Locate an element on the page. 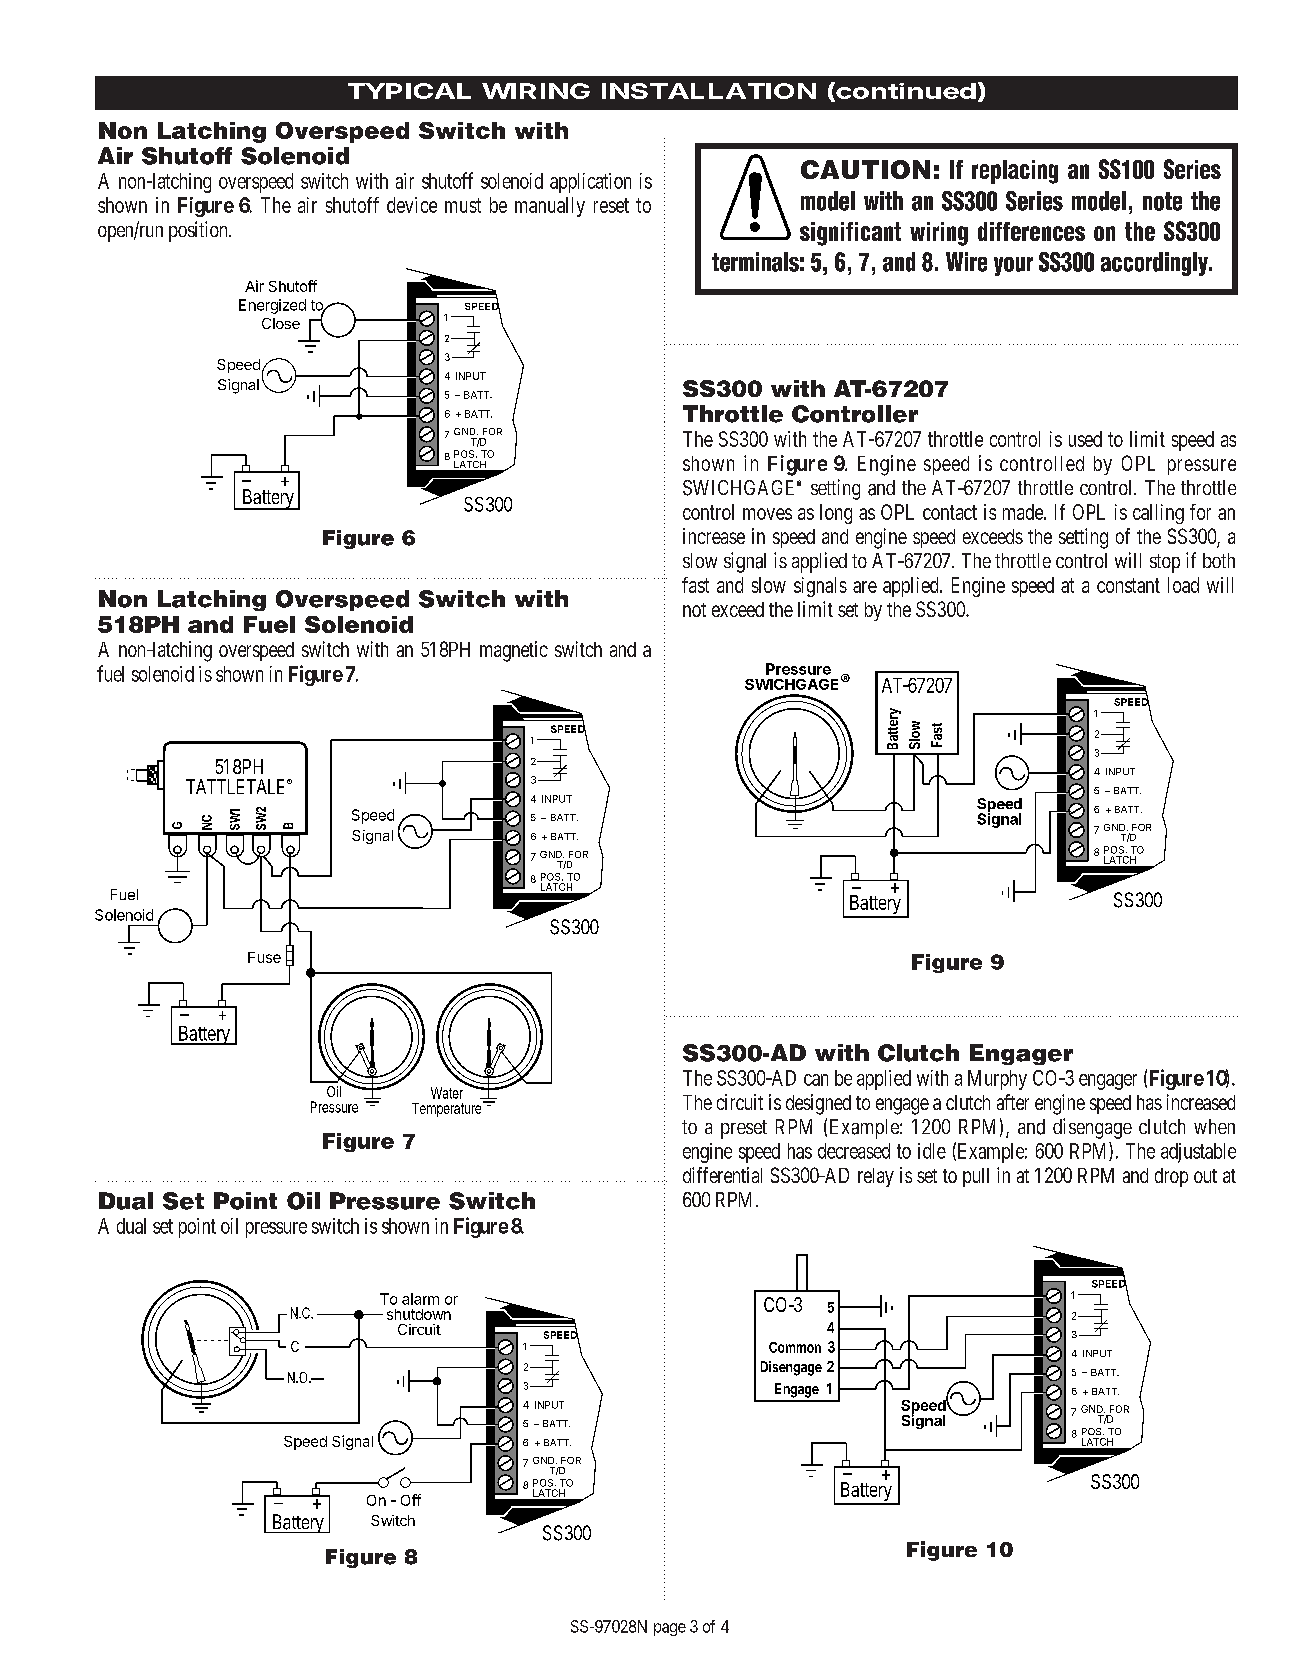  replacing is located at coordinates (1015, 172).
